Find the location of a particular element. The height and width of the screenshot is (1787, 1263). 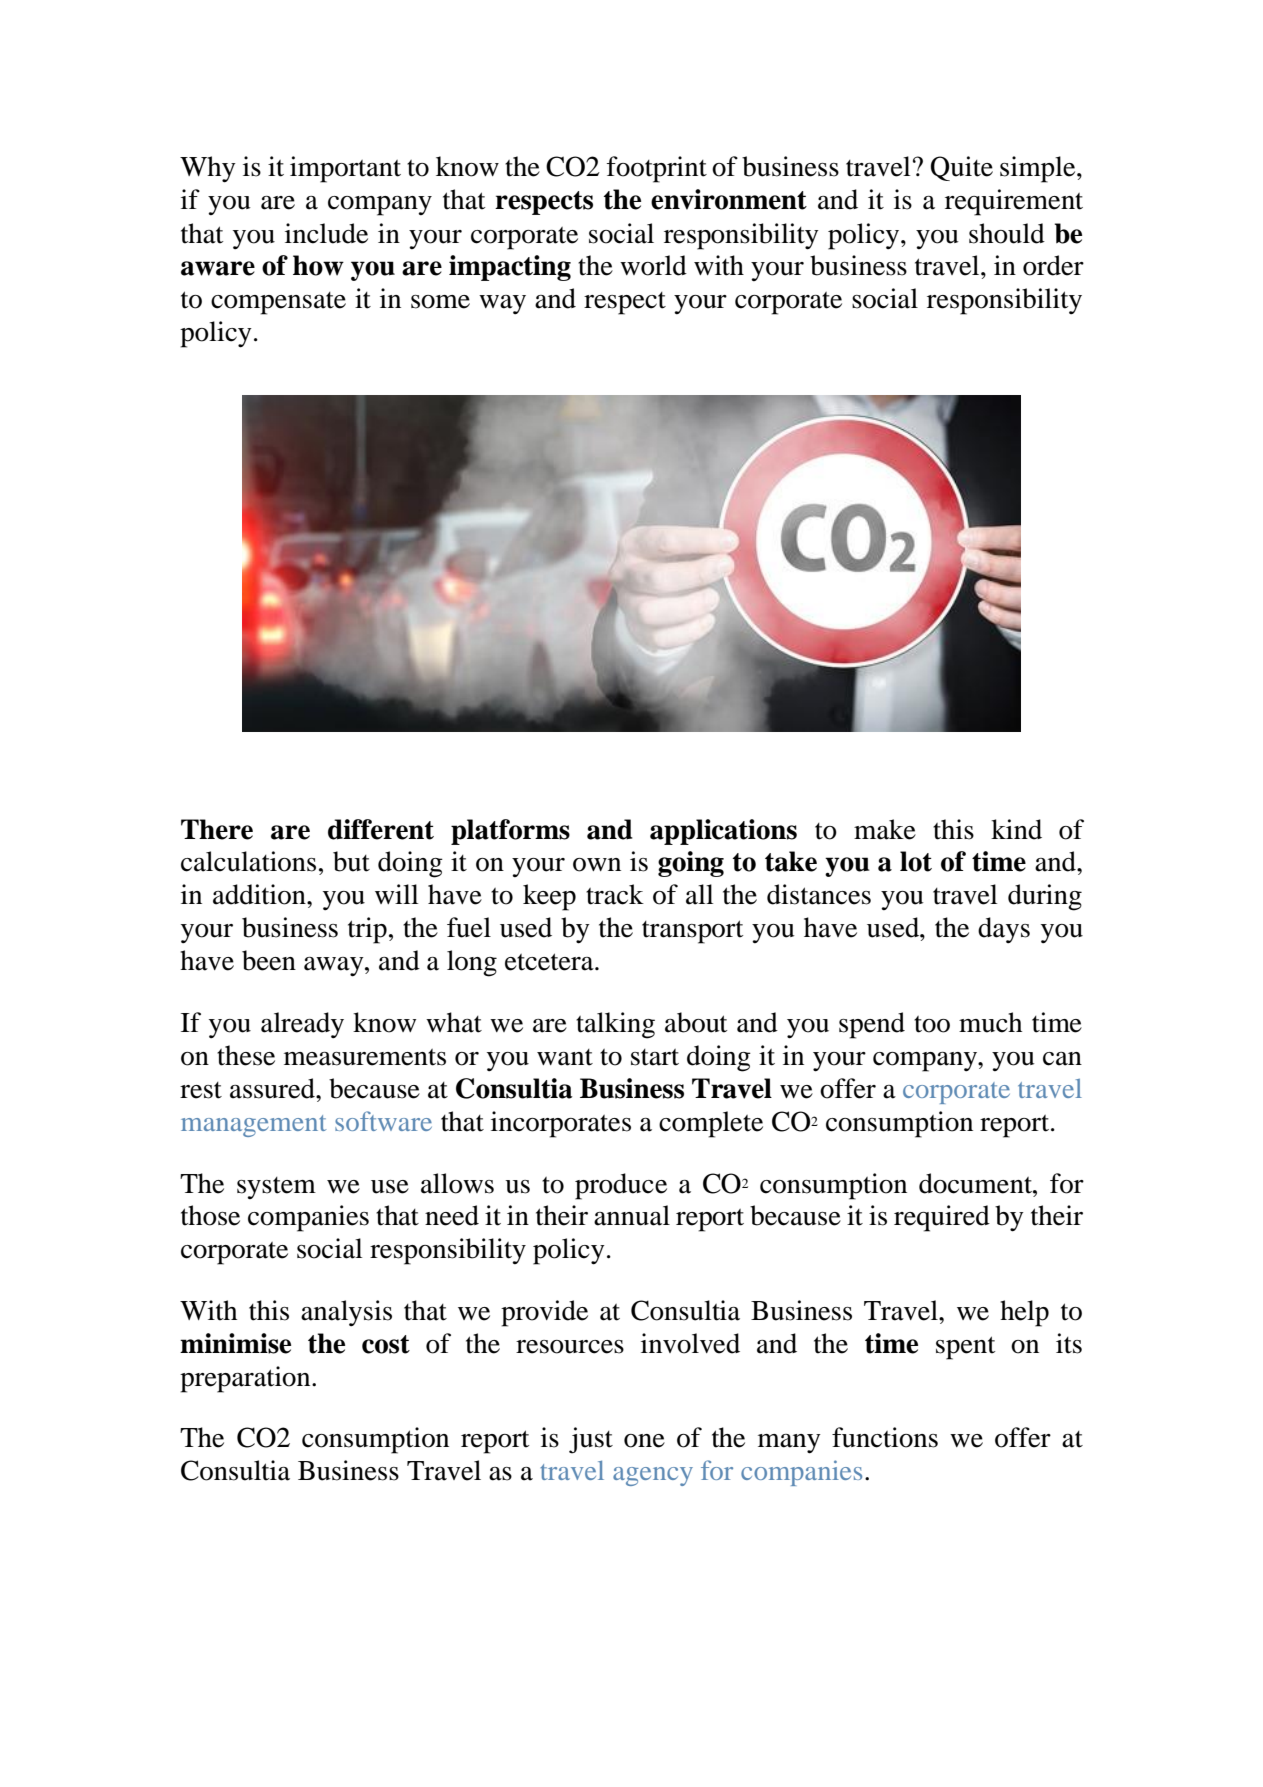

footprint is located at coordinates (657, 169).
